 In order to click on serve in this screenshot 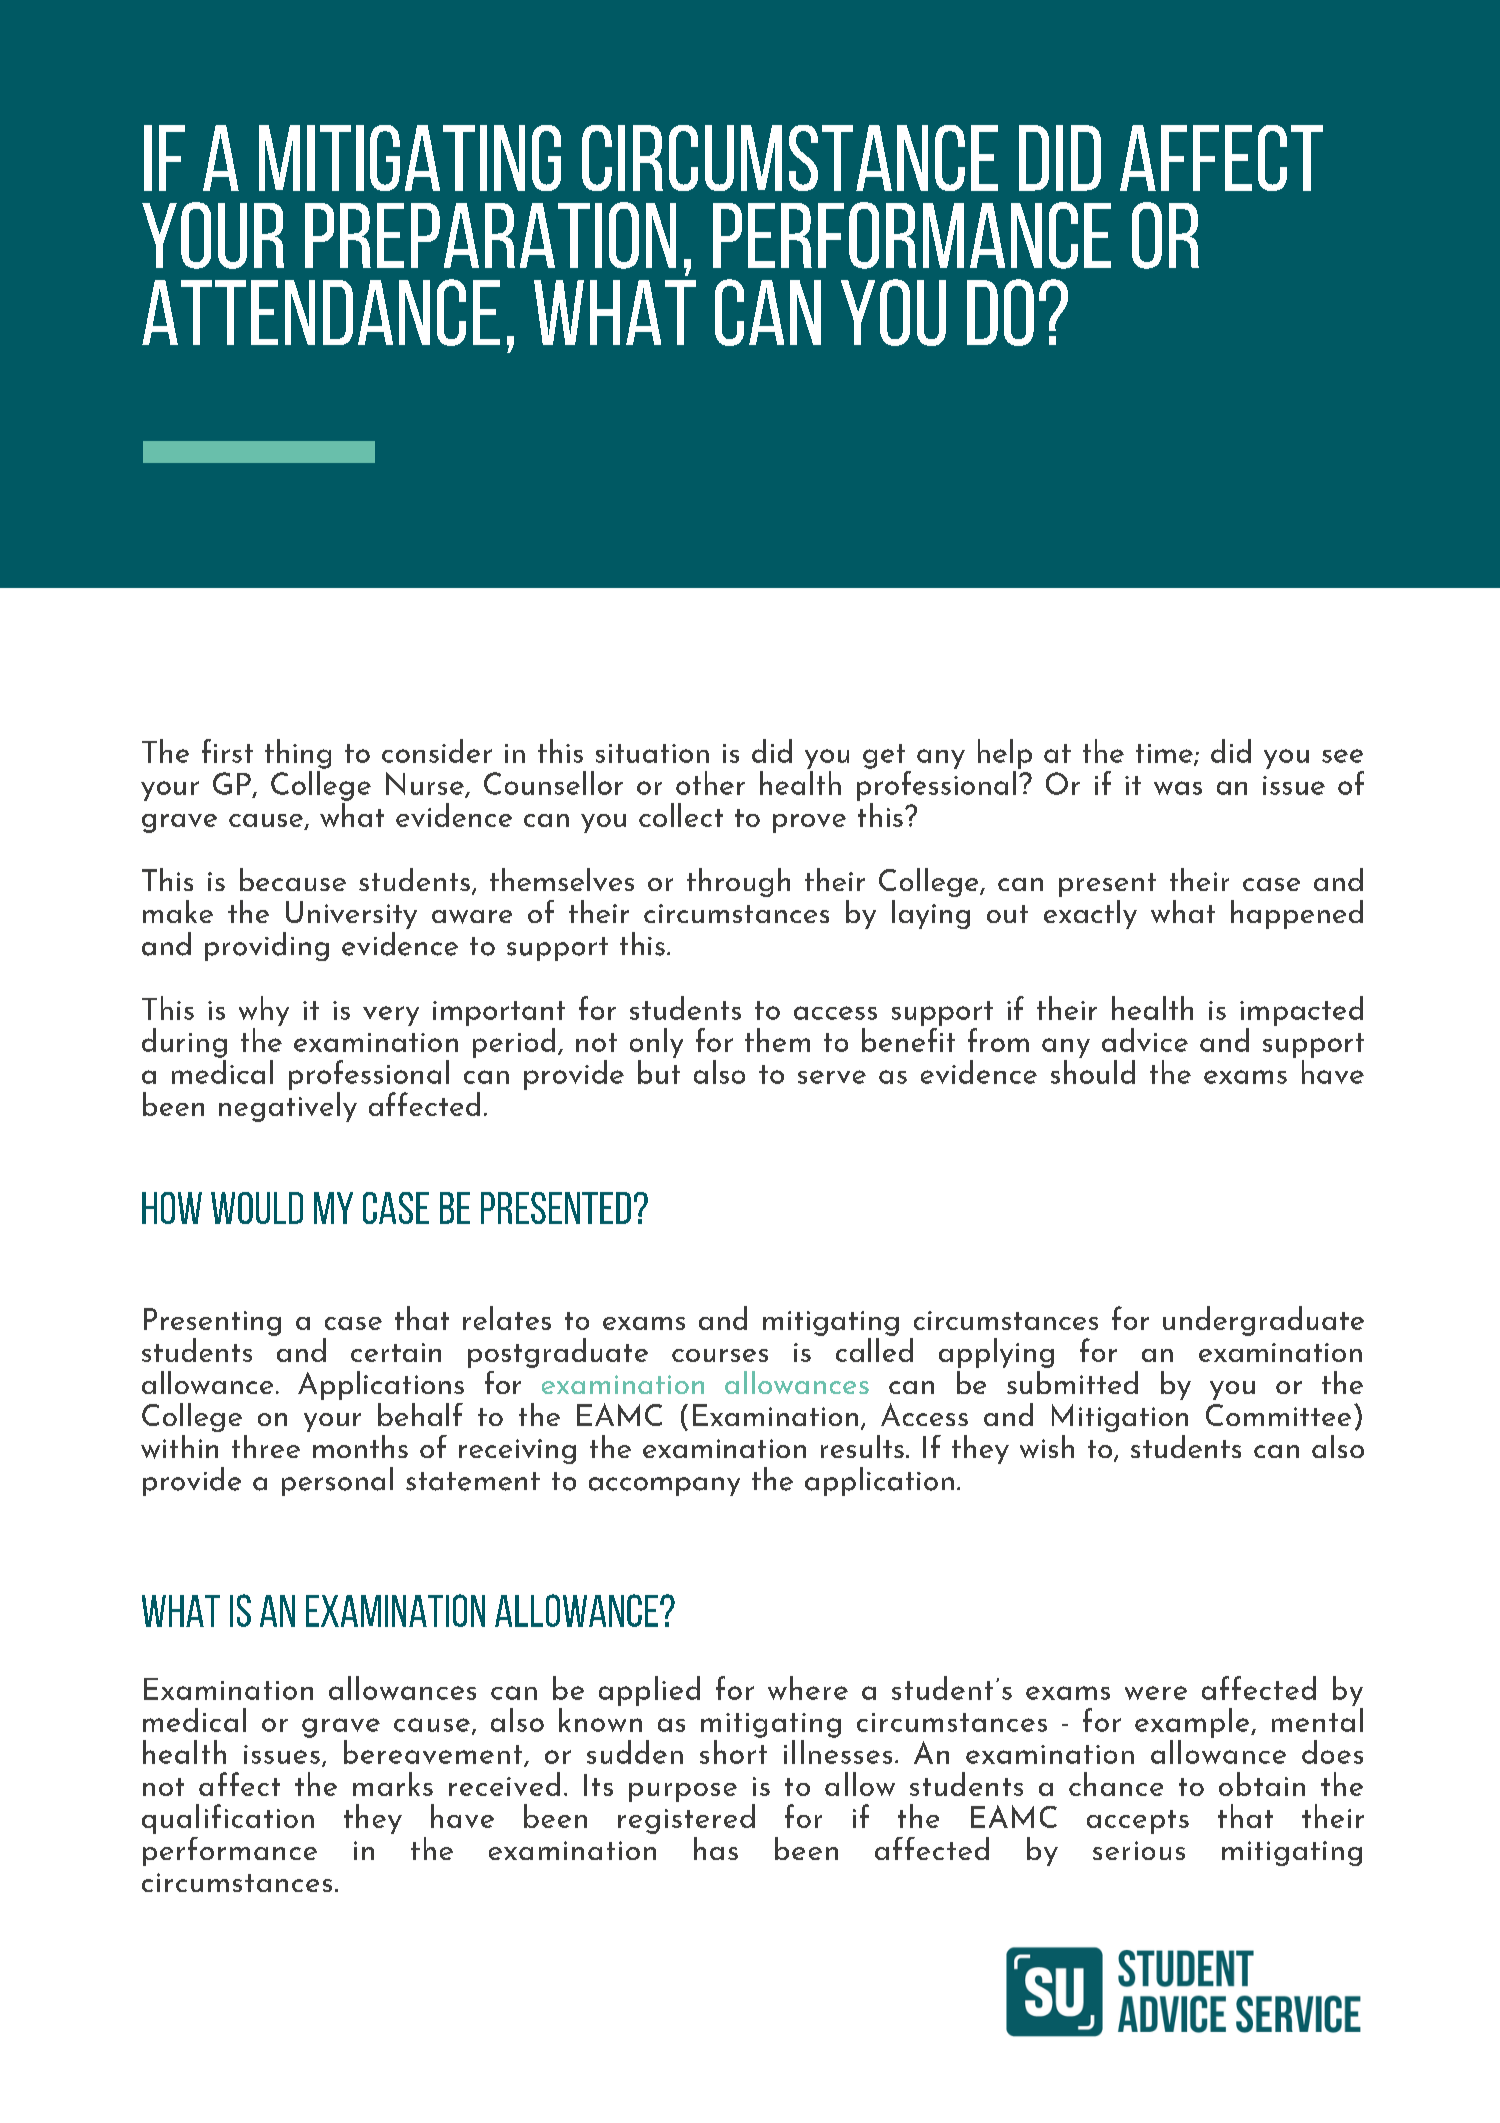, I will do `click(832, 1077)`.
